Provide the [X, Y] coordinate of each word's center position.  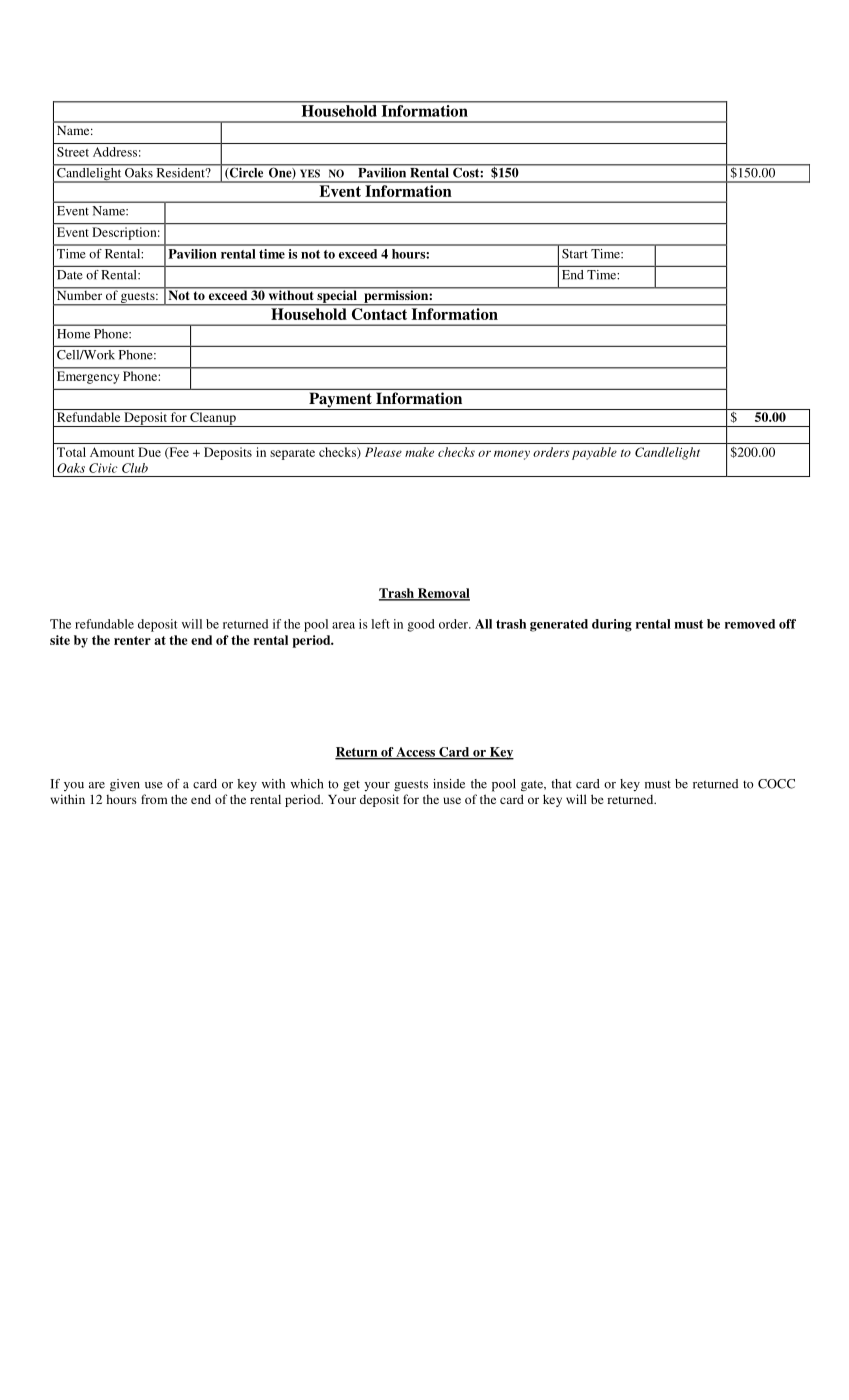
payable [594, 453]
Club [135, 468]
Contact [379, 314]
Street [73, 152]
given [125, 785]
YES [310, 174]
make [419, 452]
